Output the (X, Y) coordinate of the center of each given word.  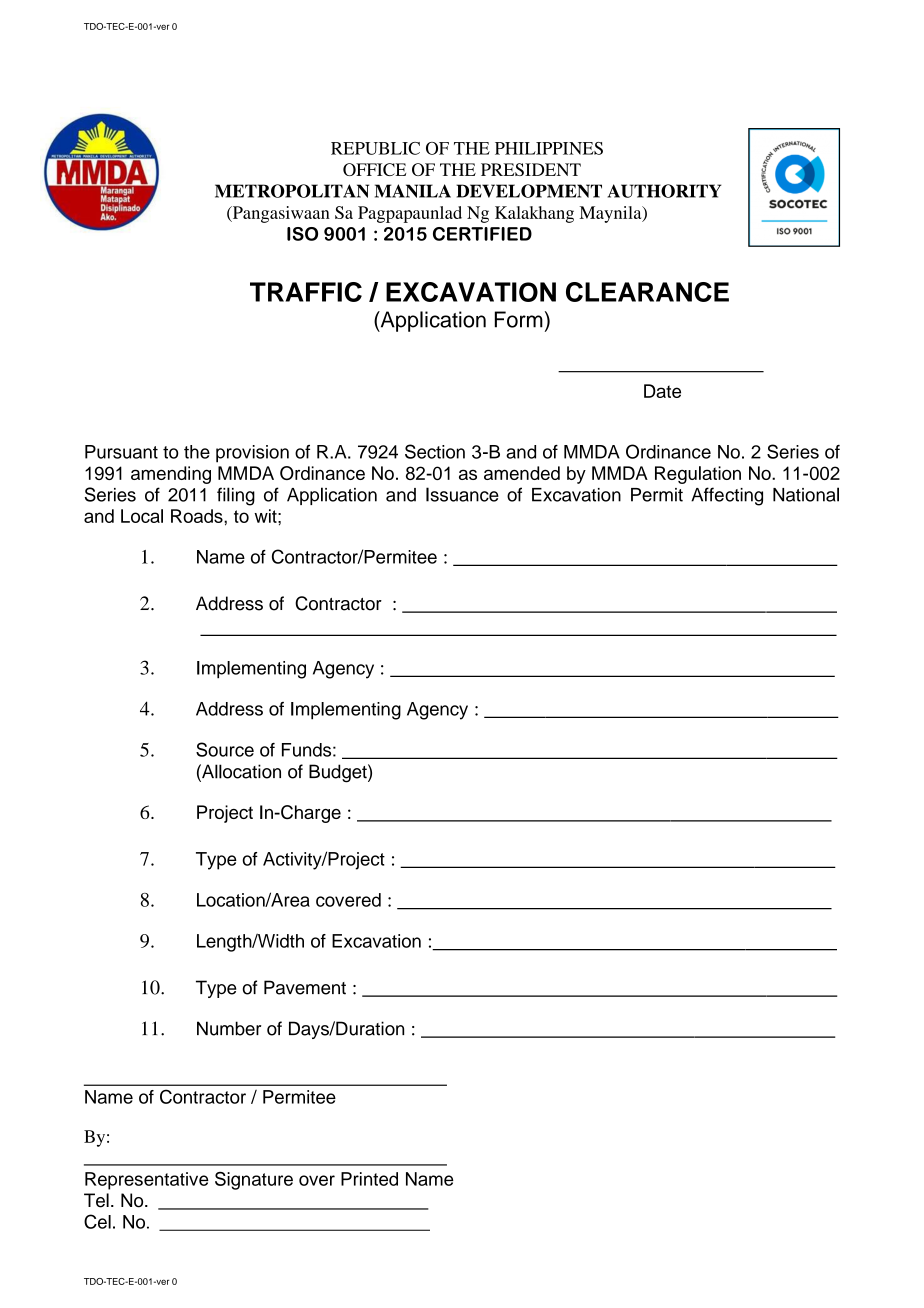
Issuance (462, 494)
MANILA (413, 191)
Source (225, 749)
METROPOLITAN (292, 191)
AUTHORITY (664, 191)
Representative (147, 1181)
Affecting (727, 496)
